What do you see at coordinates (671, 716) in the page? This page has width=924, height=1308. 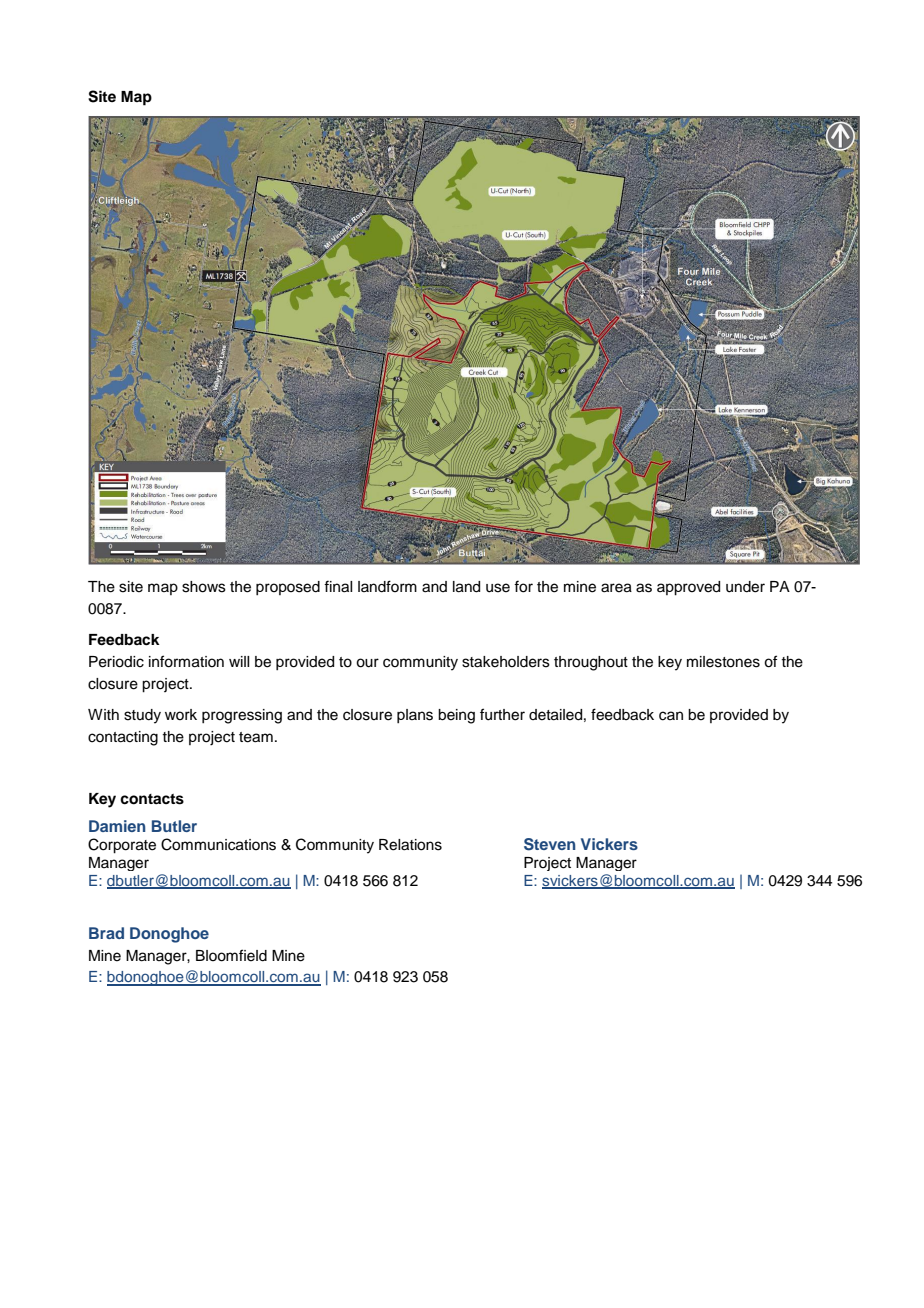 I see `can` at bounding box center [671, 716].
